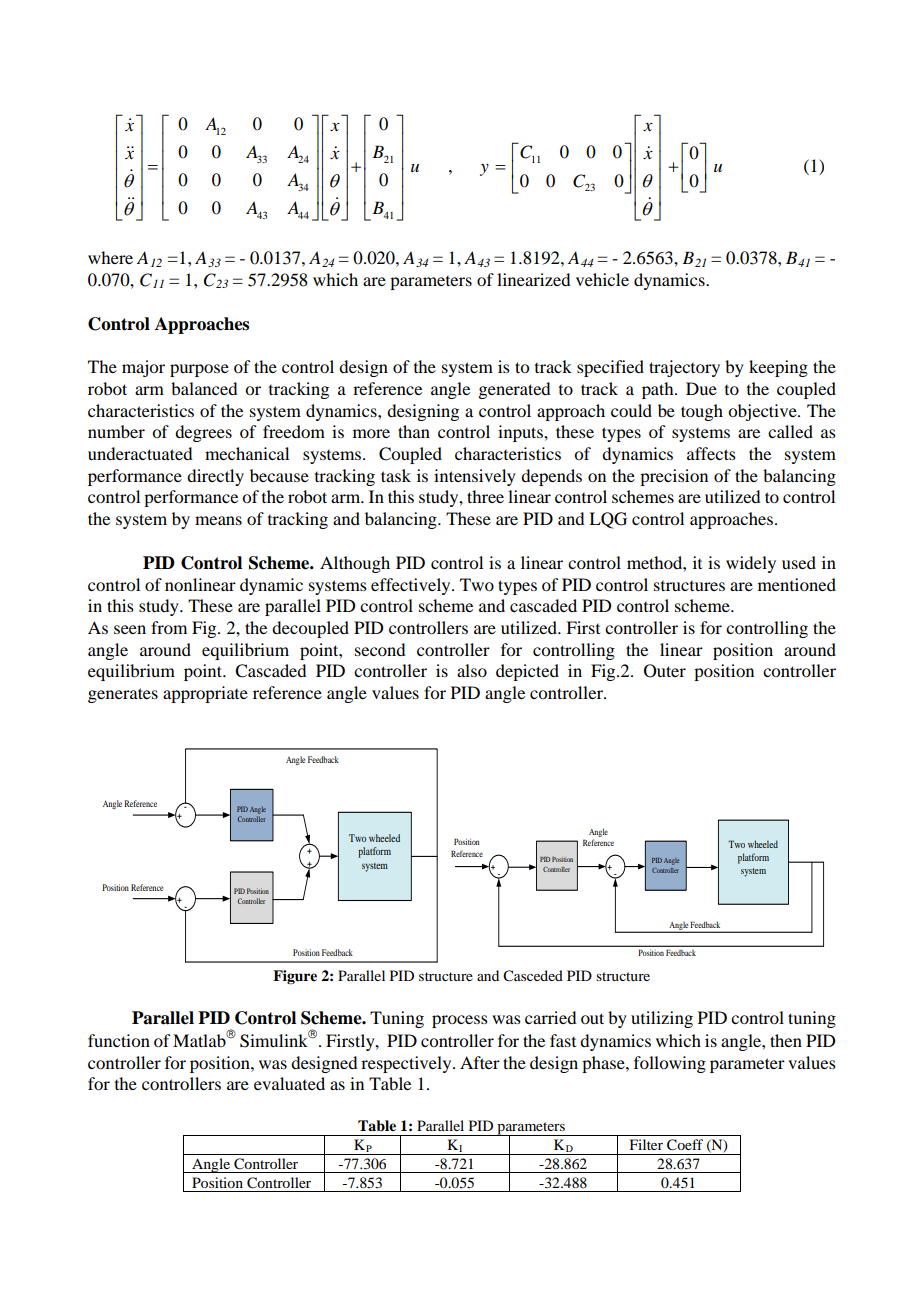 This image has width=924, height=1308. What do you see at coordinates (218, 520) in the image?
I see `means` at bounding box center [218, 520].
